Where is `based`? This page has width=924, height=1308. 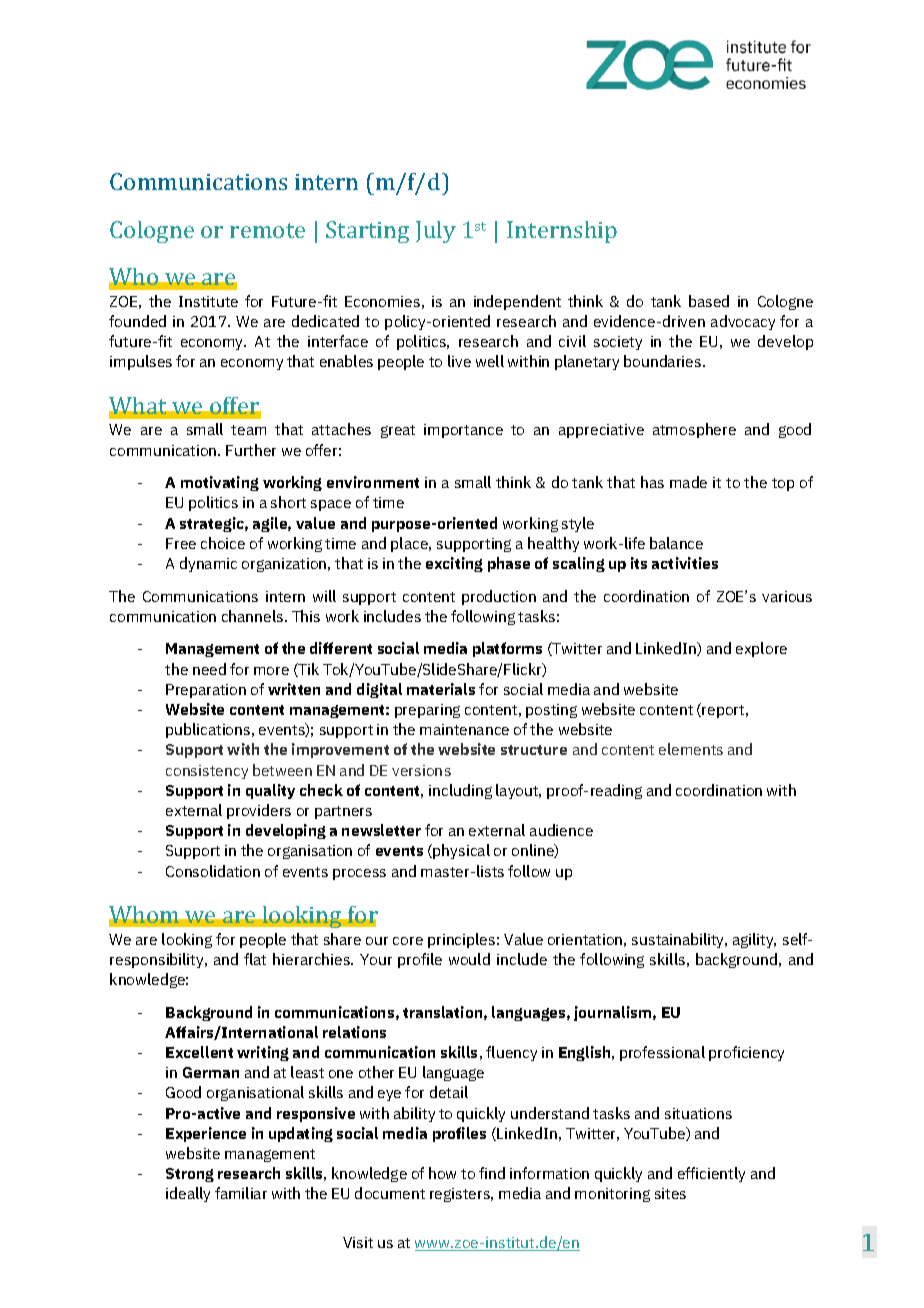 based is located at coordinates (709, 301).
